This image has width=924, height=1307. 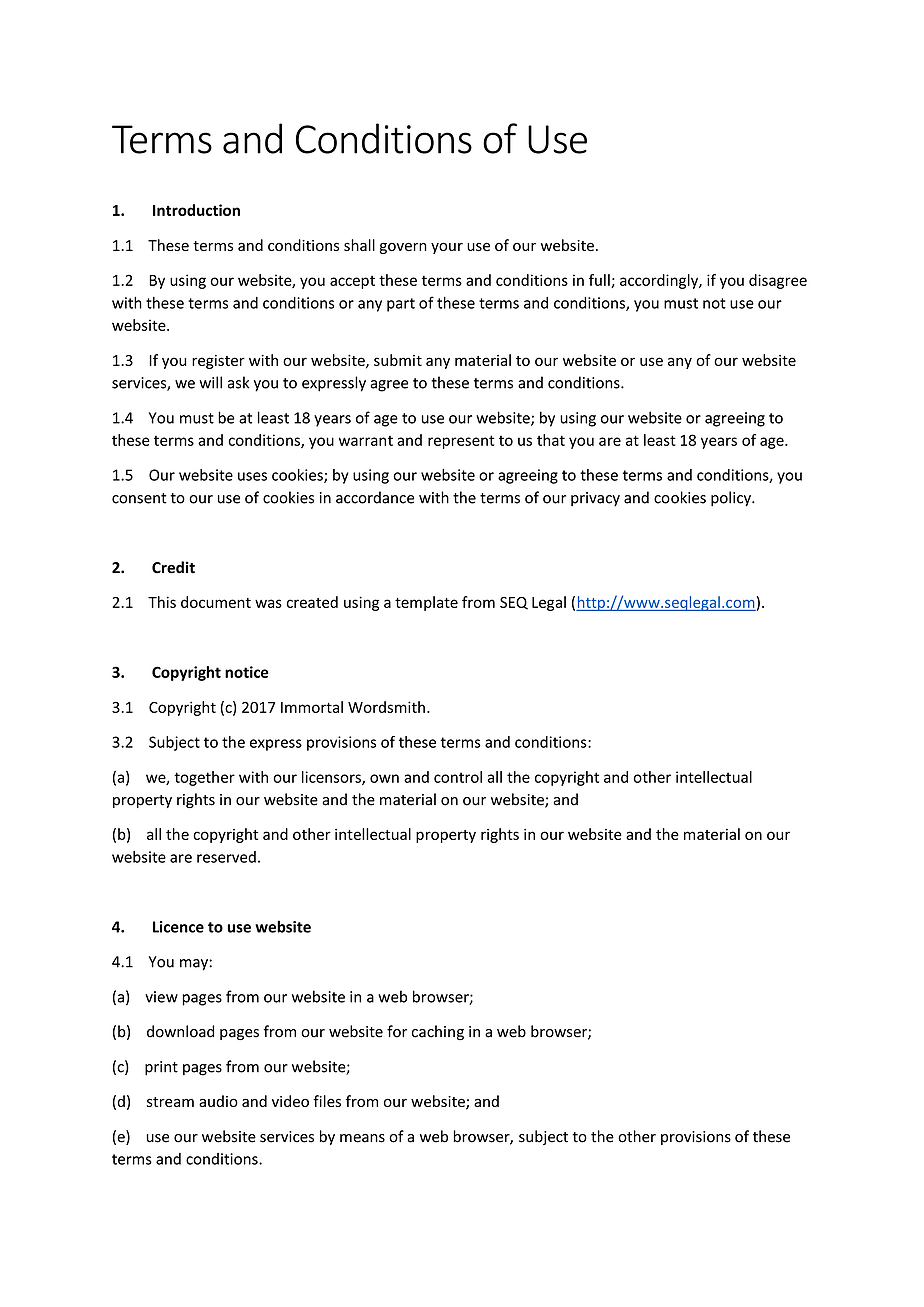 What do you see at coordinates (218, 1101) in the image?
I see `audio` at bounding box center [218, 1101].
